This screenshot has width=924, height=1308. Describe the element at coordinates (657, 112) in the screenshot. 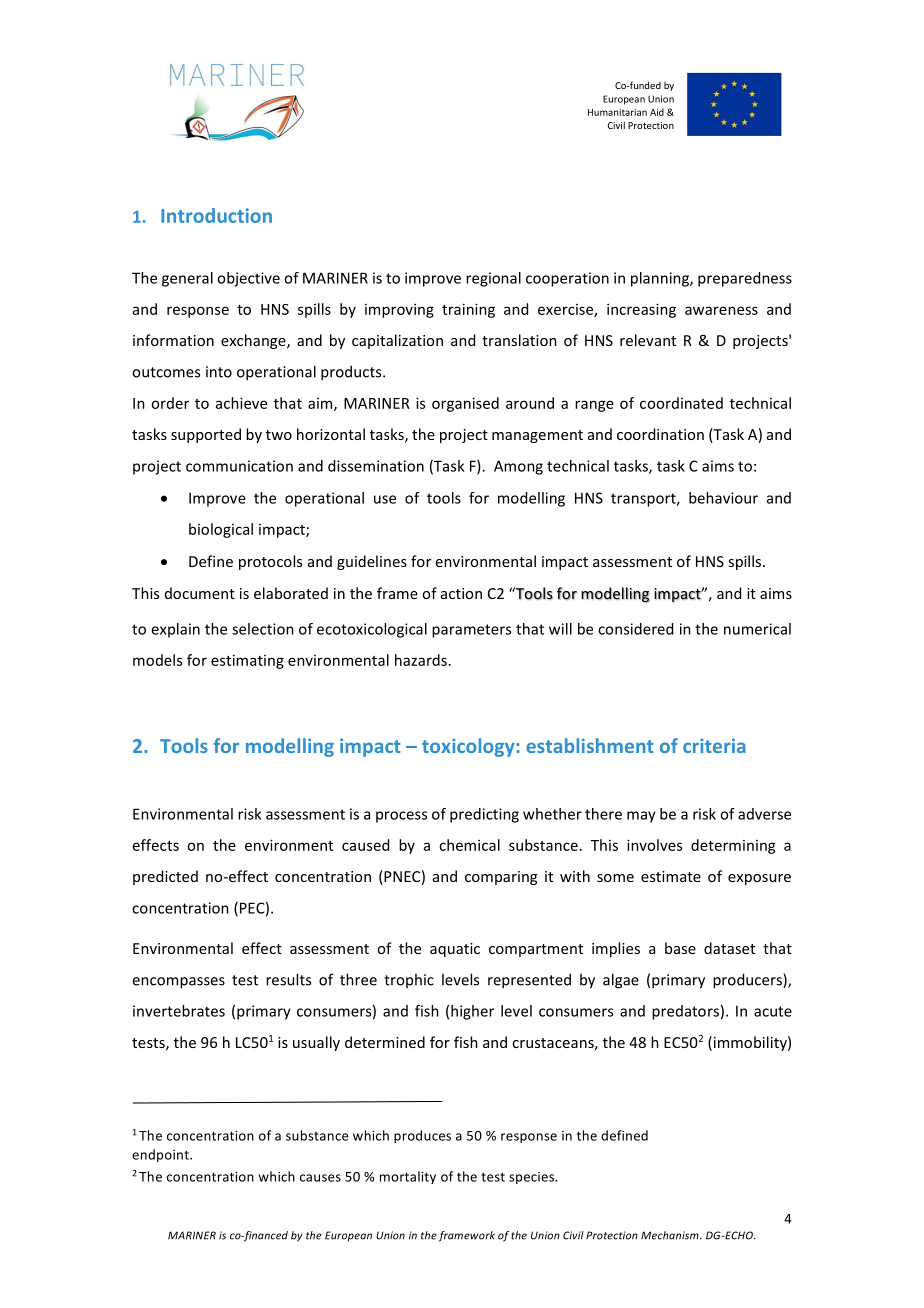

I see `Aid` at that location.
